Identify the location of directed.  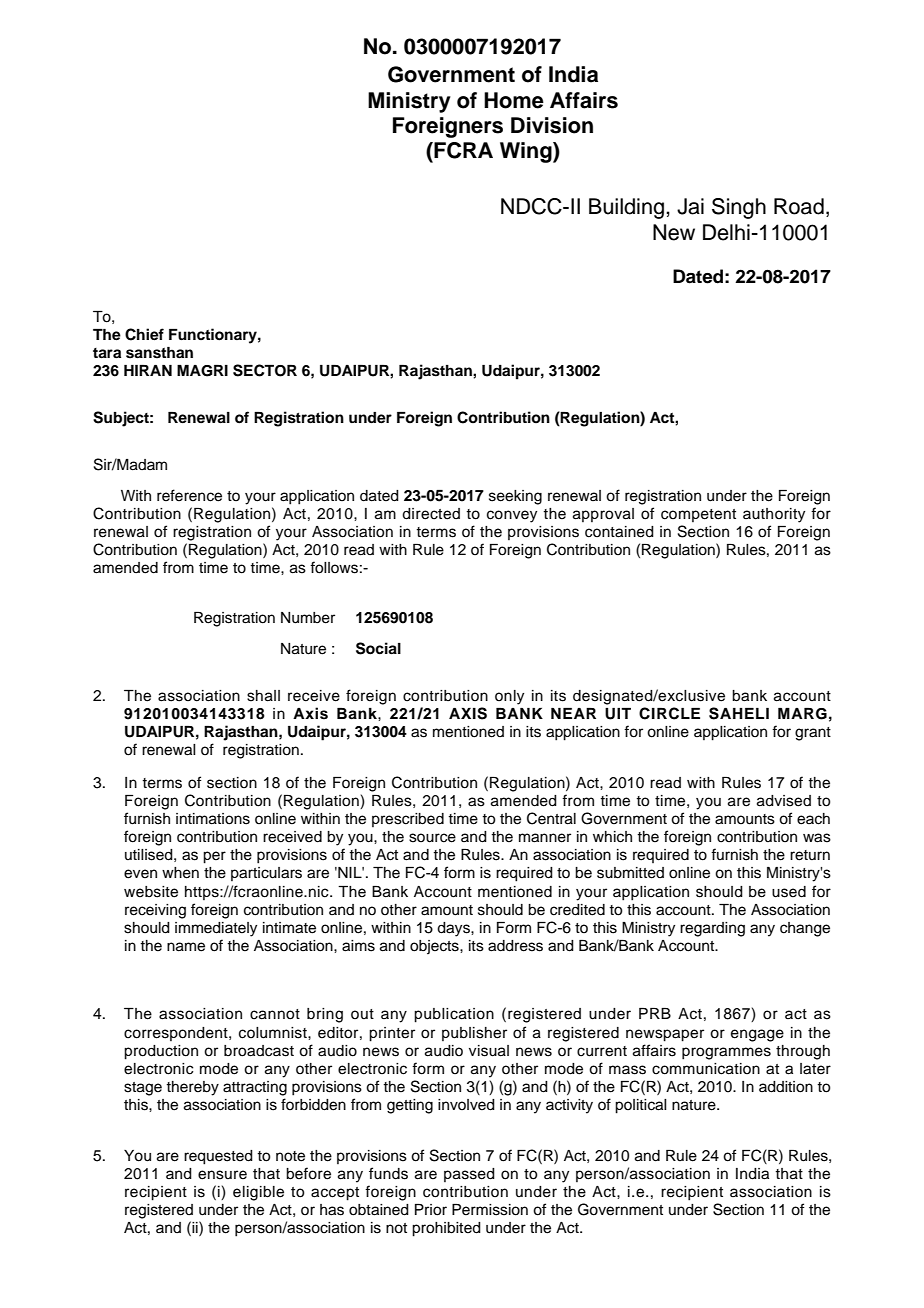
(431, 514).
